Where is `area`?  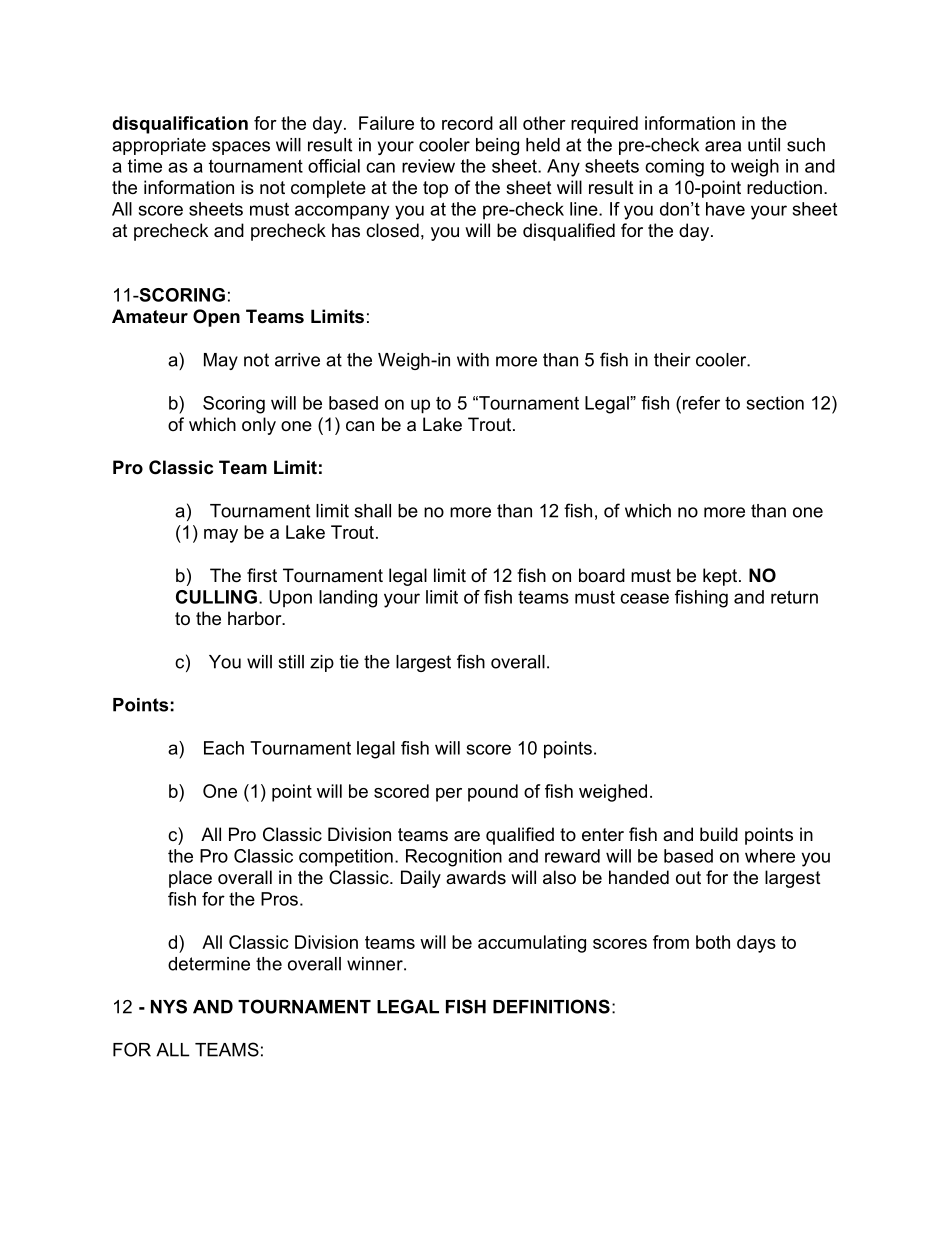
area is located at coordinates (723, 146).
